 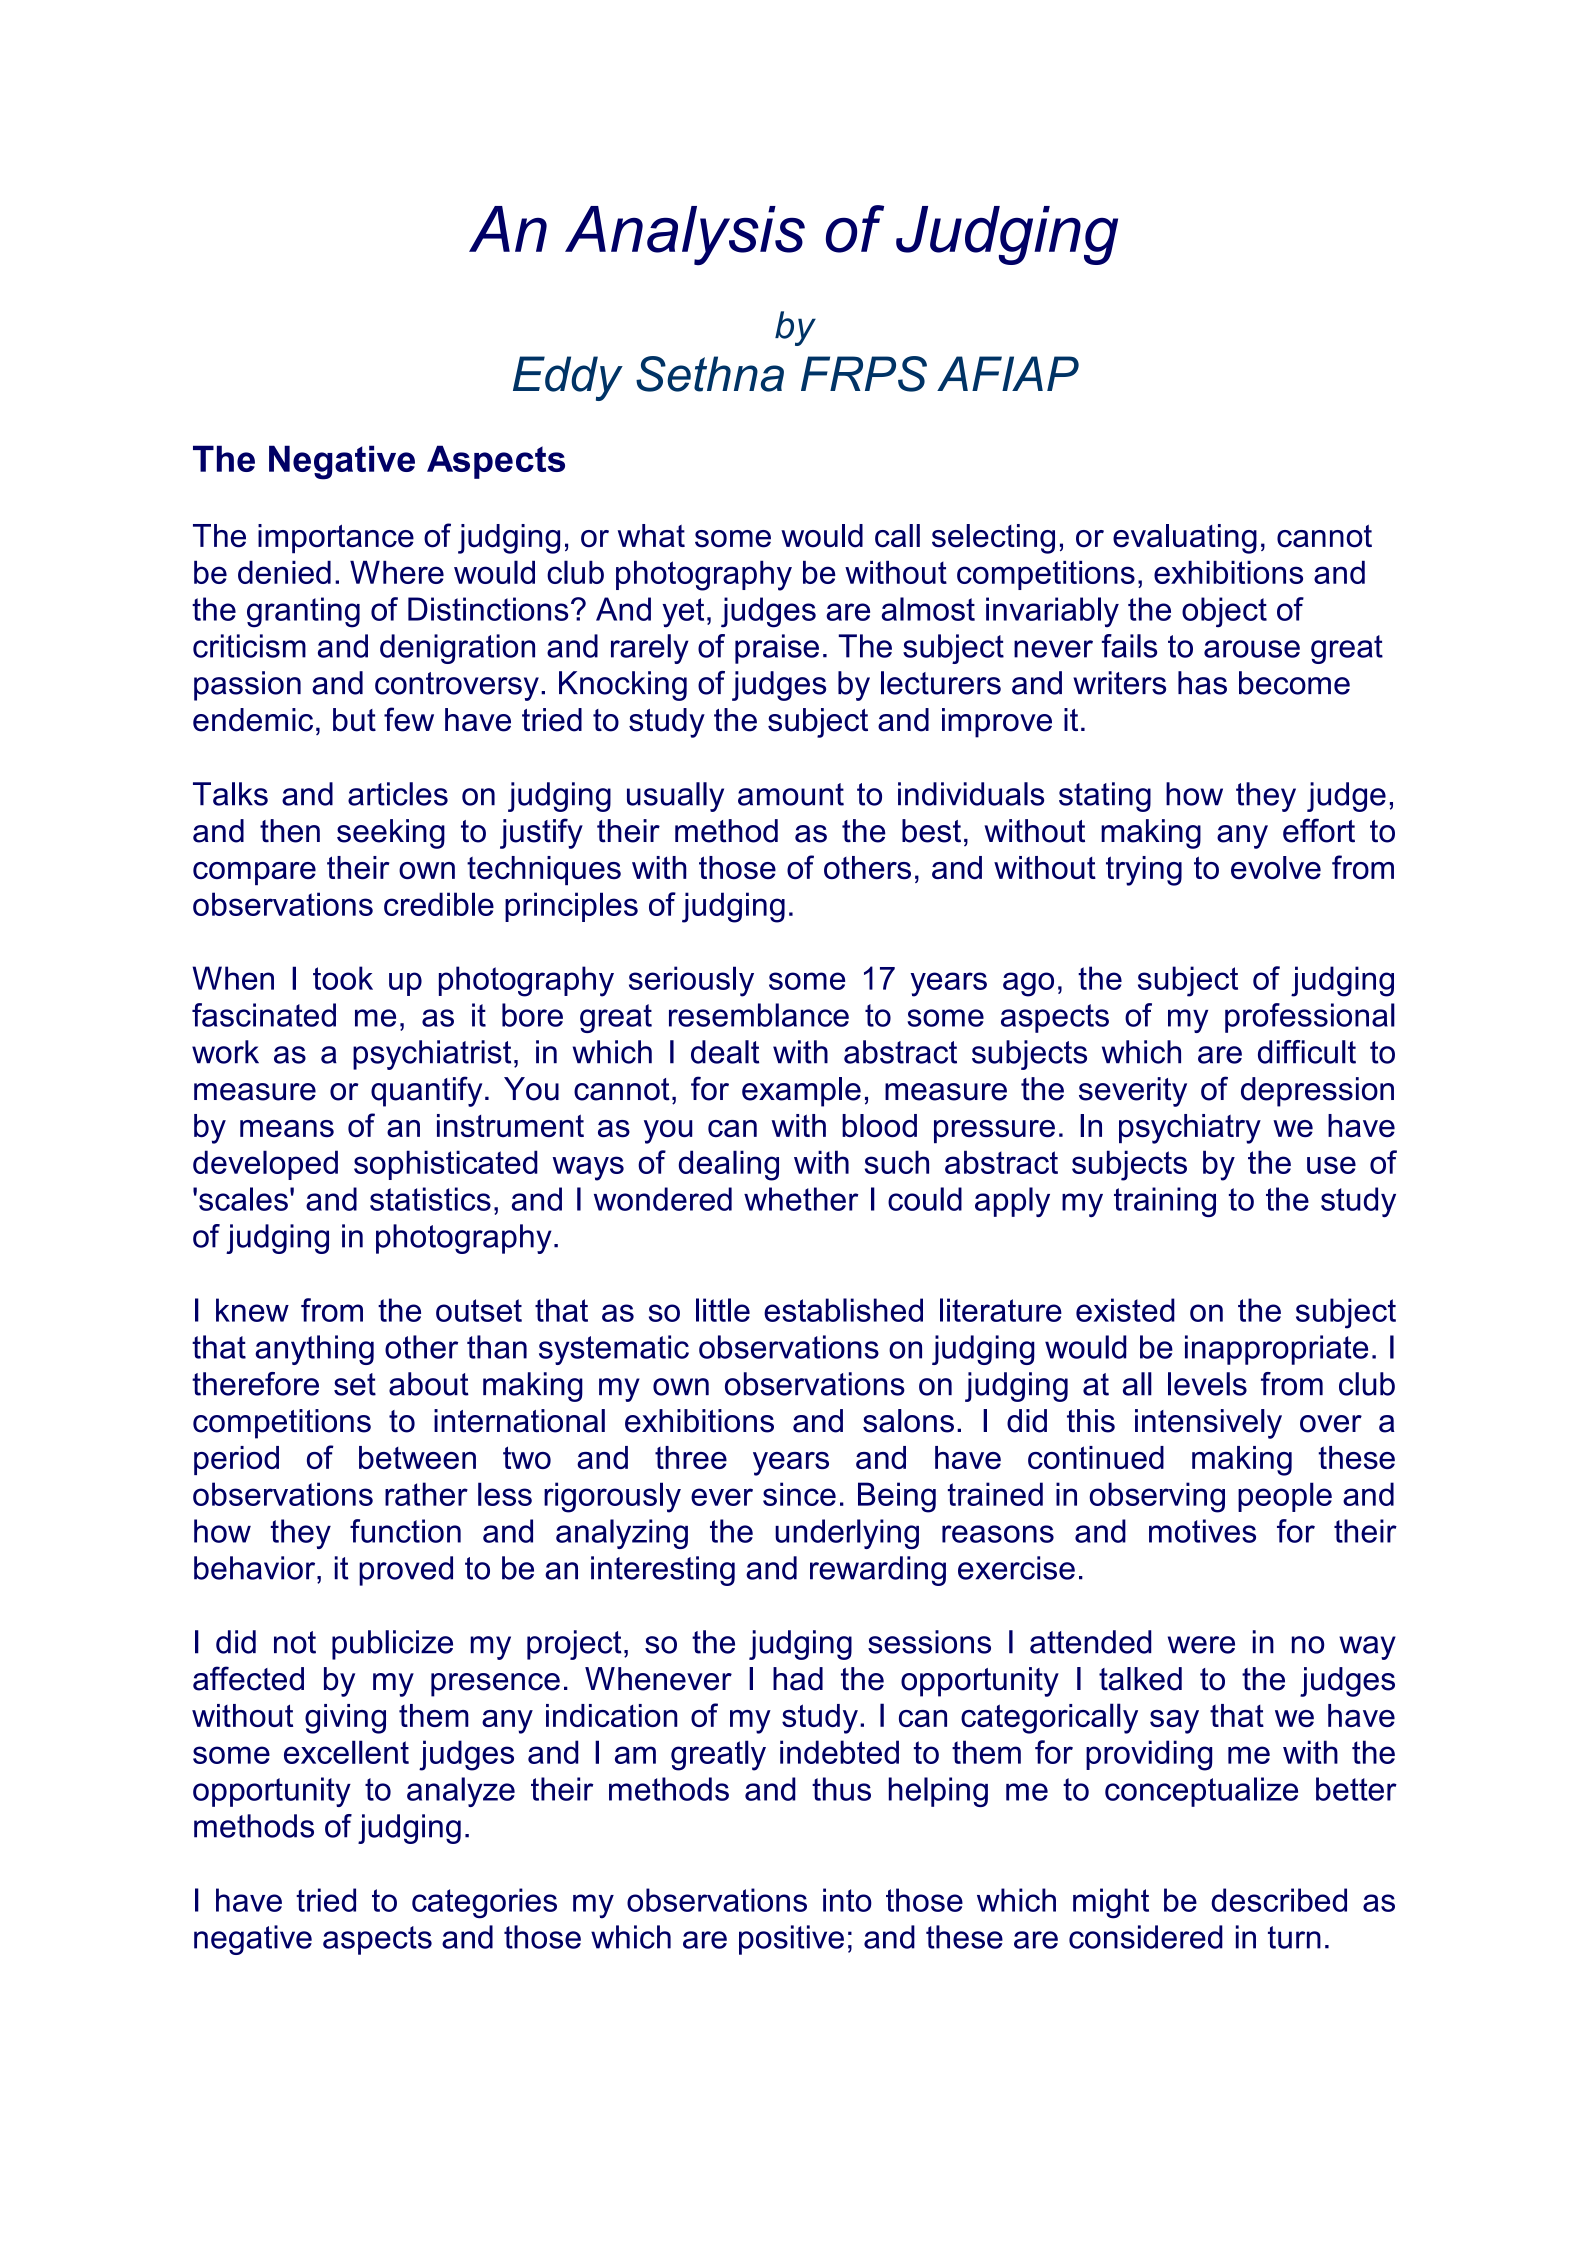 What do you see at coordinates (685, 235) in the document?
I see `Analysis` at bounding box center [685, 235].
